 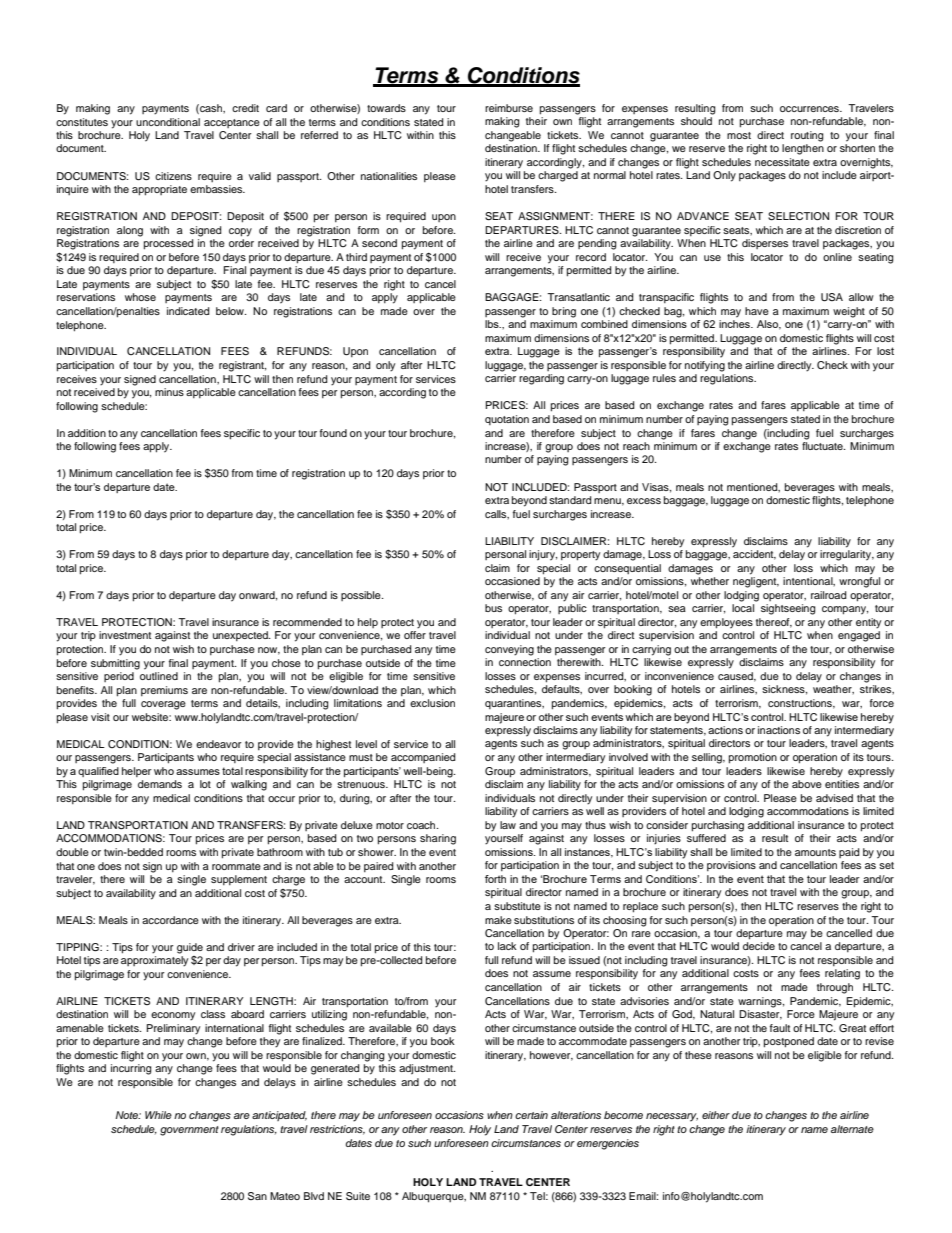 I want to click on While, so click(x=158, y=1115).
